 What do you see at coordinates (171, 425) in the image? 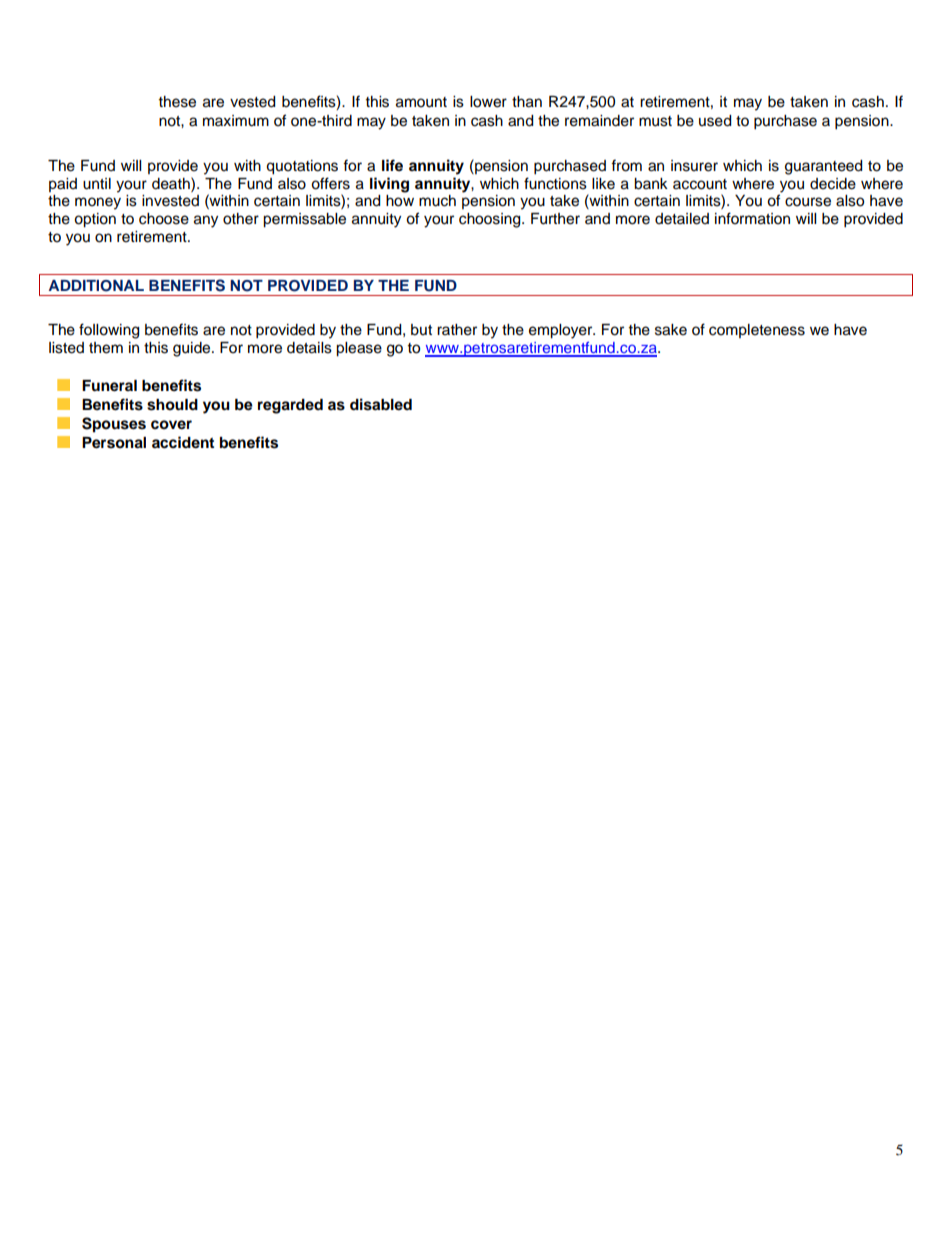
I see `cover` at bounding box center [171, 425].
